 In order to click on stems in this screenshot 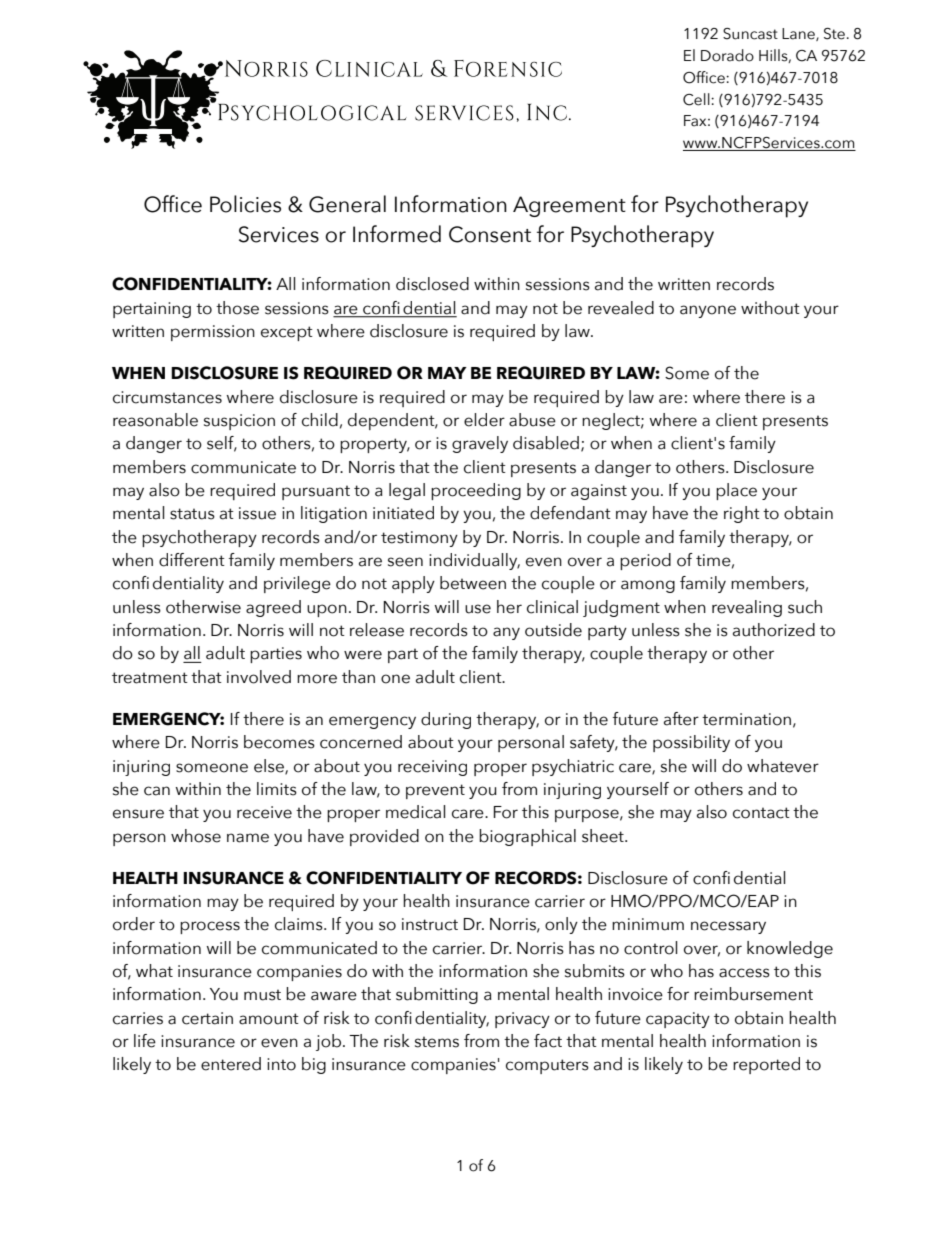, I will do `click(437, 1042)`.
